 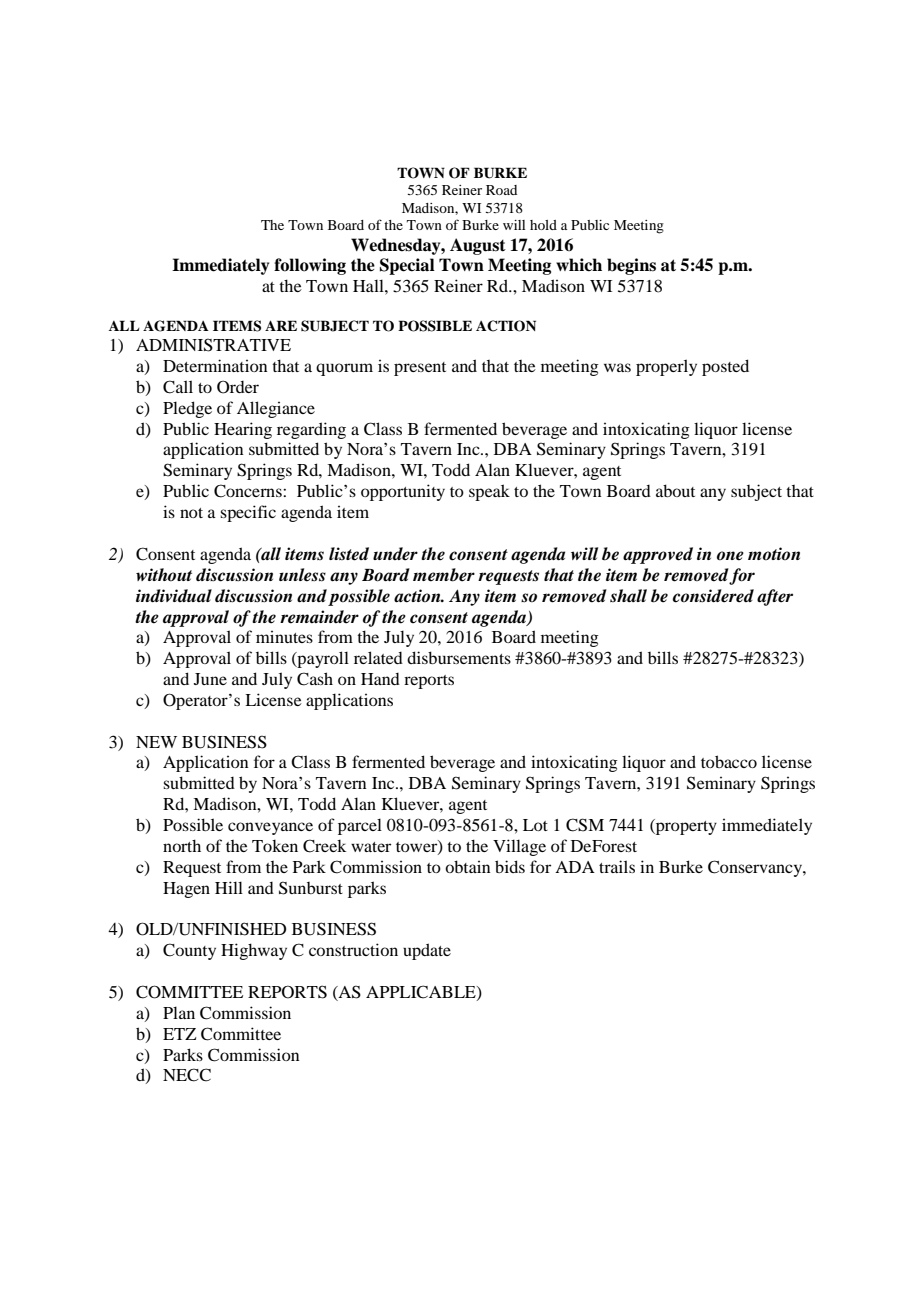 What do you see at coordinates (631, 266) in the screenshot?
I see `begins` at bounding box center [631, 266].
